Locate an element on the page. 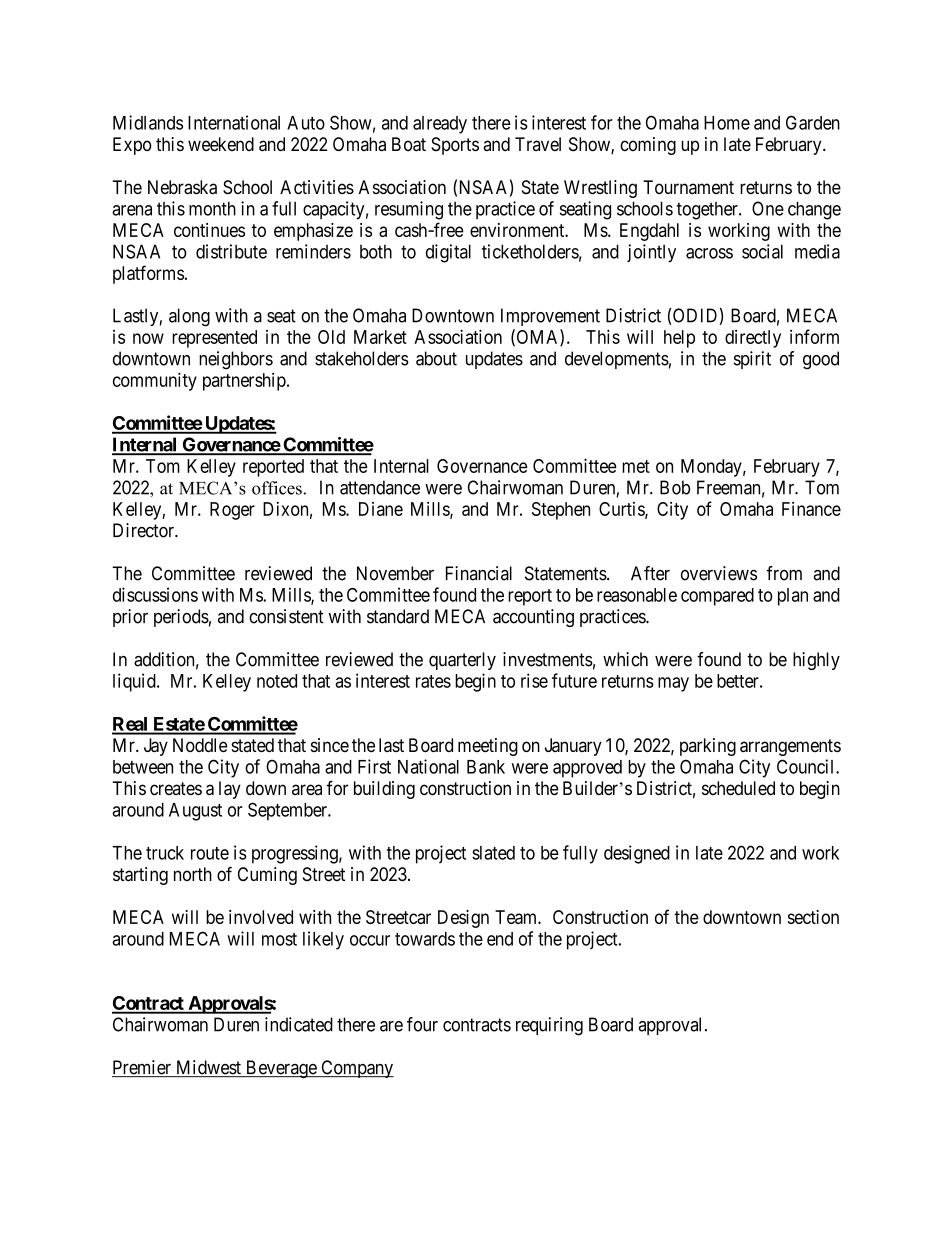 This page has width=952, height=1233. weekend is located at coordinates (221, 144).
